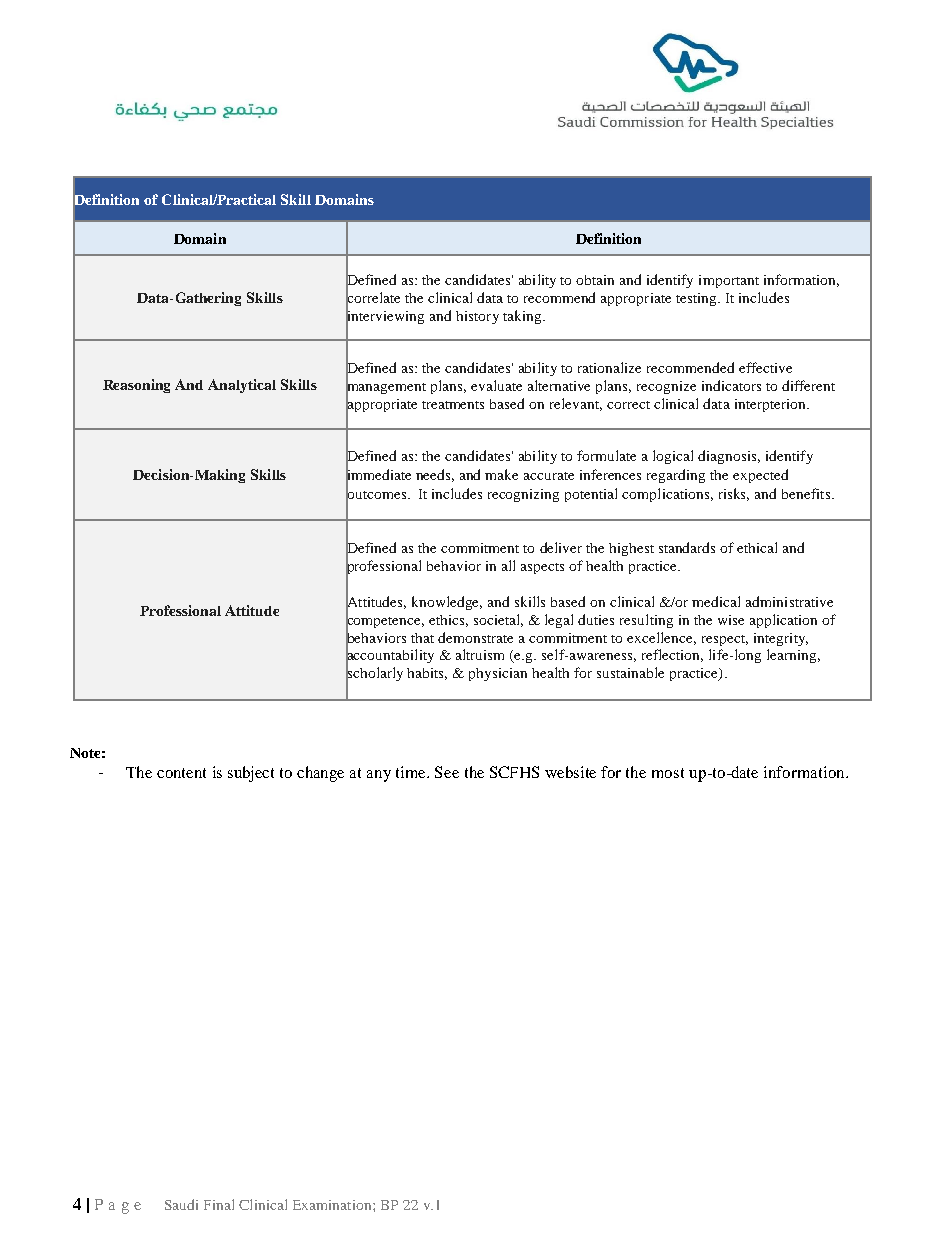  What do you see at coordinates (447, 772) in the image?
I see `See` at bounding box center [447, 772].
